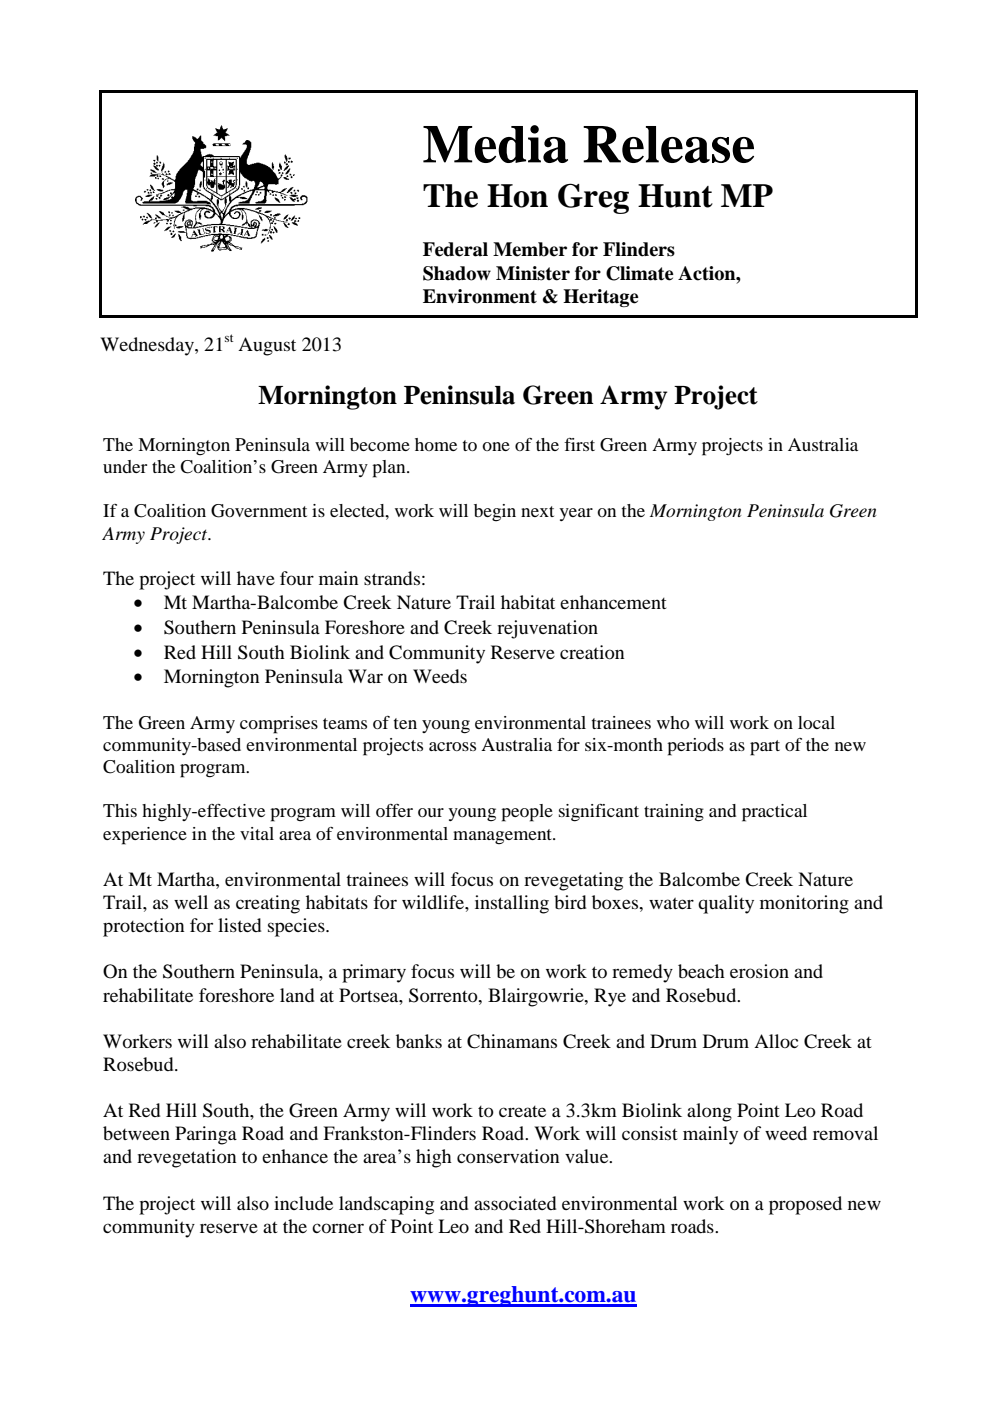 Image resolution: width=999 pixels, height=1413 pixels. What do you see at coordinates (303, 1203) in the screenshot?
I see `include` at bounding box center [303, 1203].
